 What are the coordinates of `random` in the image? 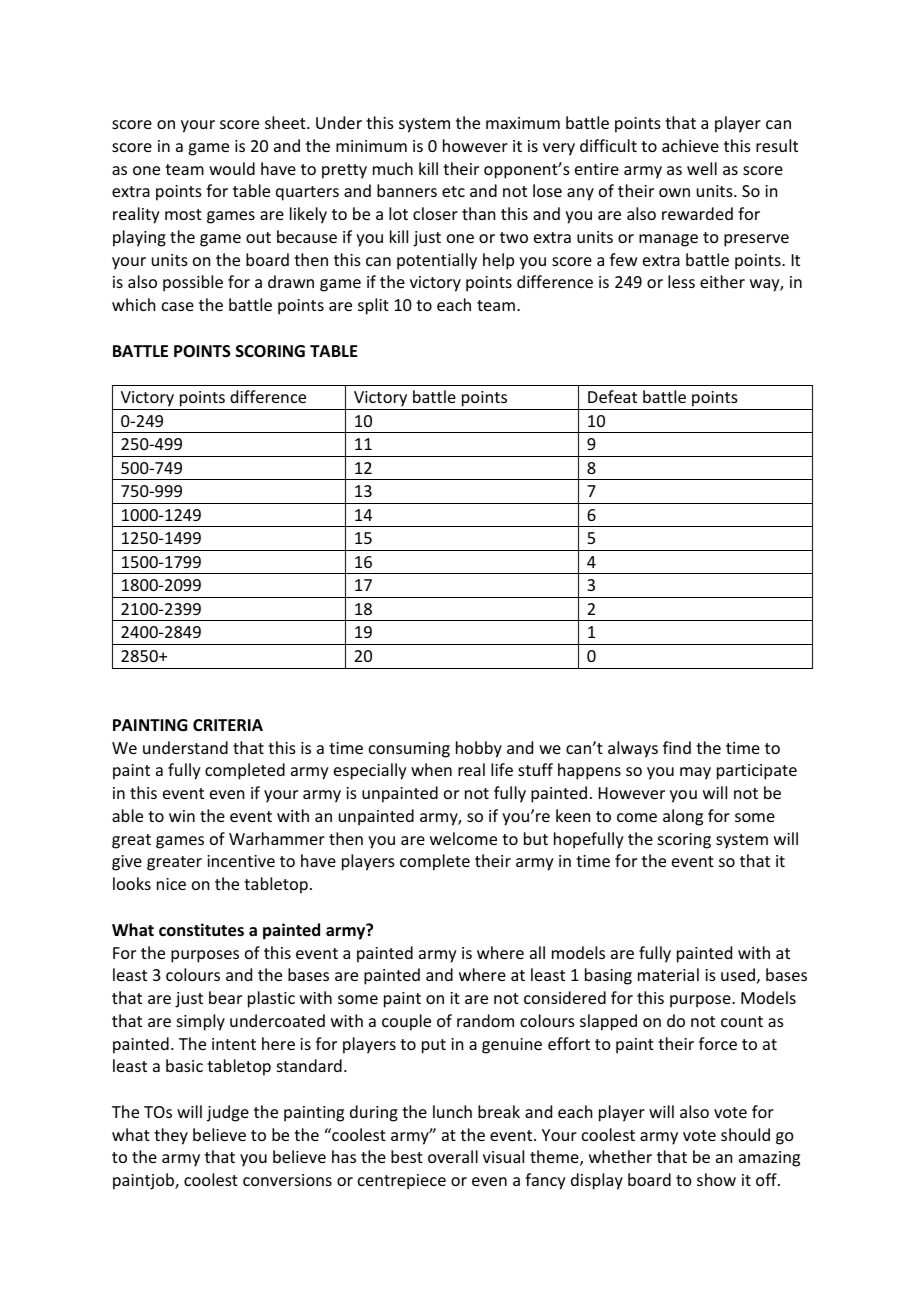 It's located at (485, 1020).
